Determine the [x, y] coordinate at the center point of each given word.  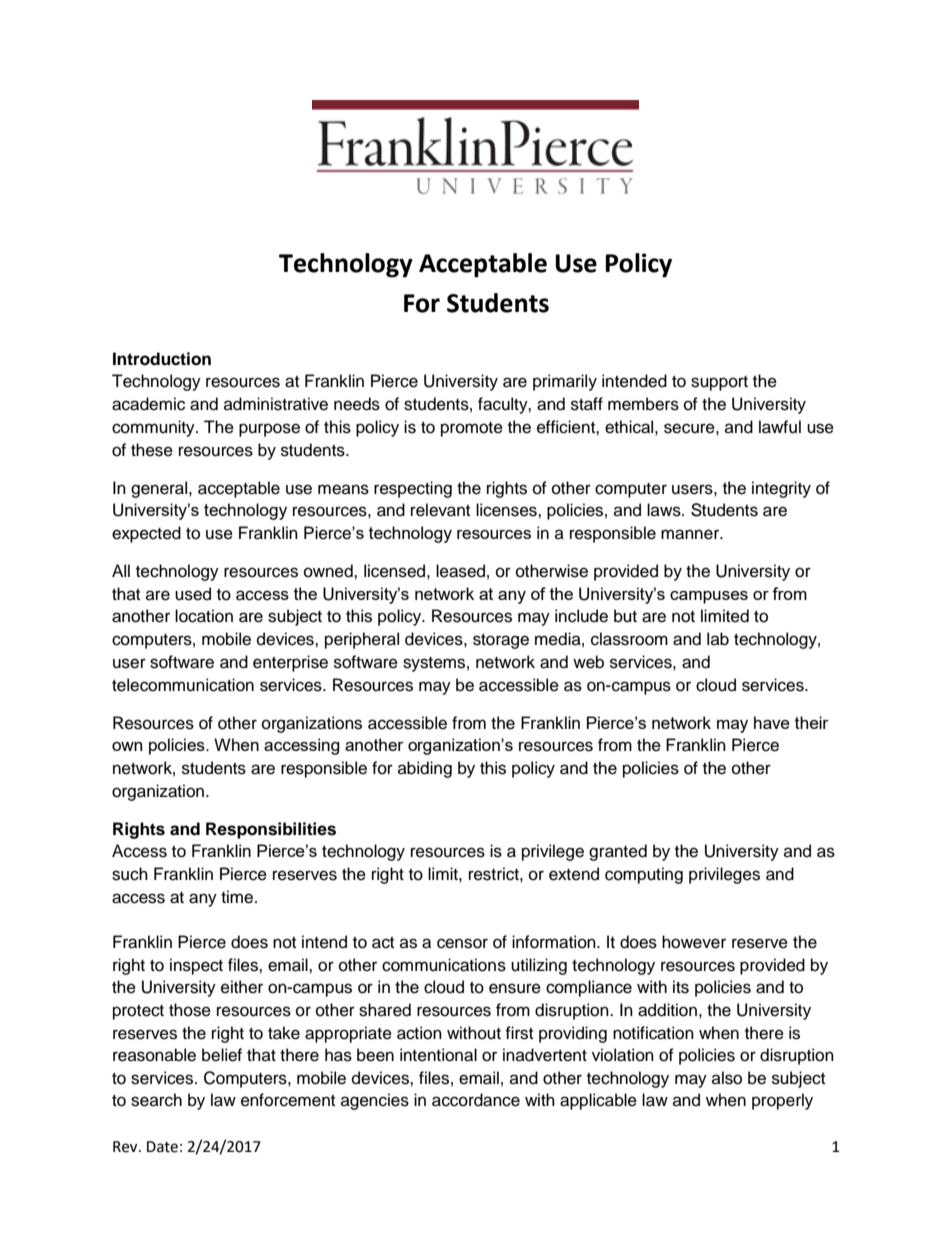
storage [501, 641]
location [204, 616]
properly [782, 1101]
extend [574, 874]
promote [472, 429]
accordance [476, 1100]
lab [718, 639]
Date [162, 1147]
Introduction [162, 359]
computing [644, 875]
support [719, 383]
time [238, 897]
